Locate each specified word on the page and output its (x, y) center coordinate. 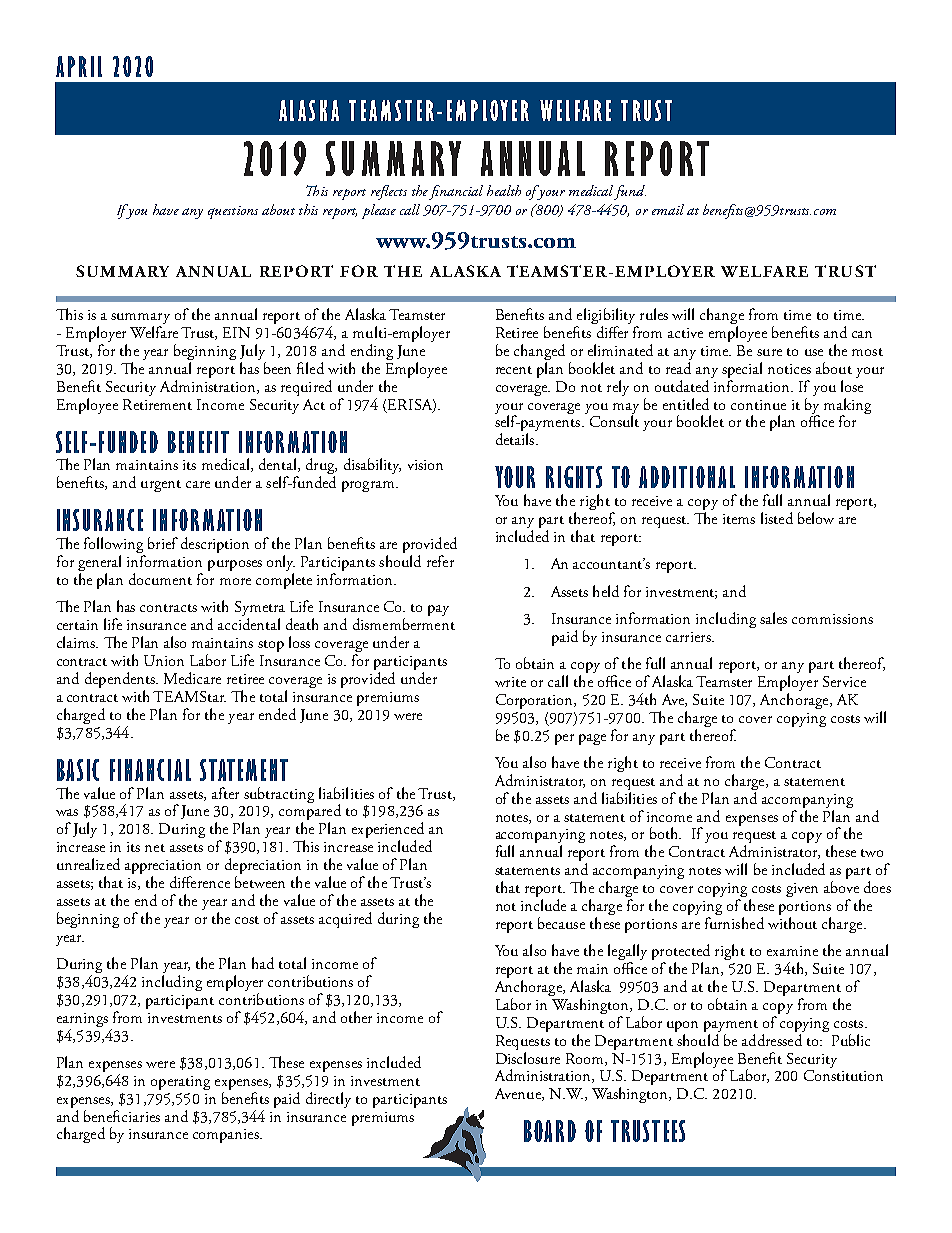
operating (180, 1083)
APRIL (79, 66)
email (668, 209)
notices (789, 369)
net (155, 848)
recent (514, 370)
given (802, 890)
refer (440, 561)
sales (773, 618)
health (504, 190)
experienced (388, 831)
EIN (236, 332)
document (160, 579)
